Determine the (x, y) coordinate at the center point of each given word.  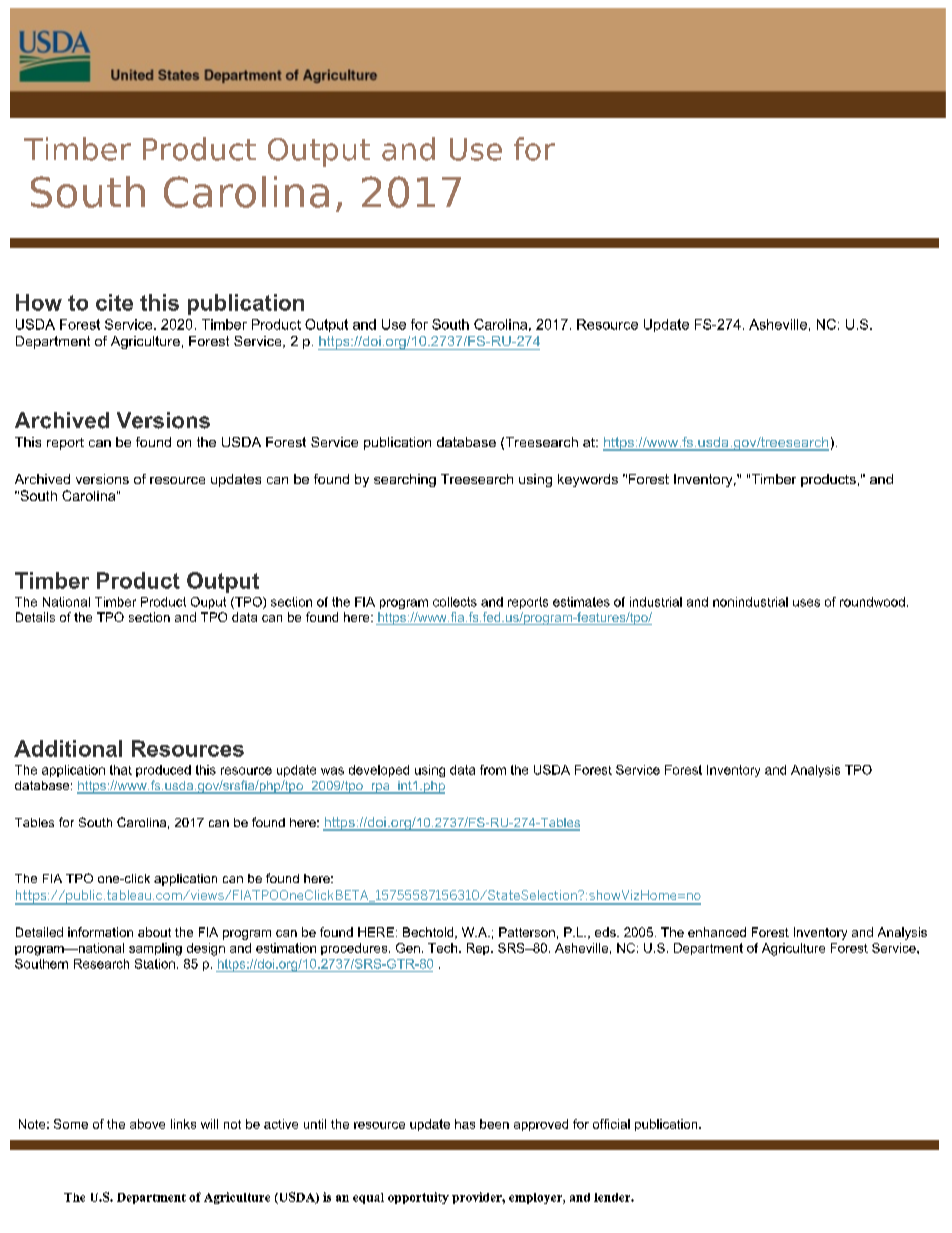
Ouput (208, 603)
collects (455, 602)
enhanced (717, 932)
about (154, 932)
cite (114, 302)
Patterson (527, 932)
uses (806, 603)
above (147, 1124)
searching (405, 480)
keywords (588, 480)
